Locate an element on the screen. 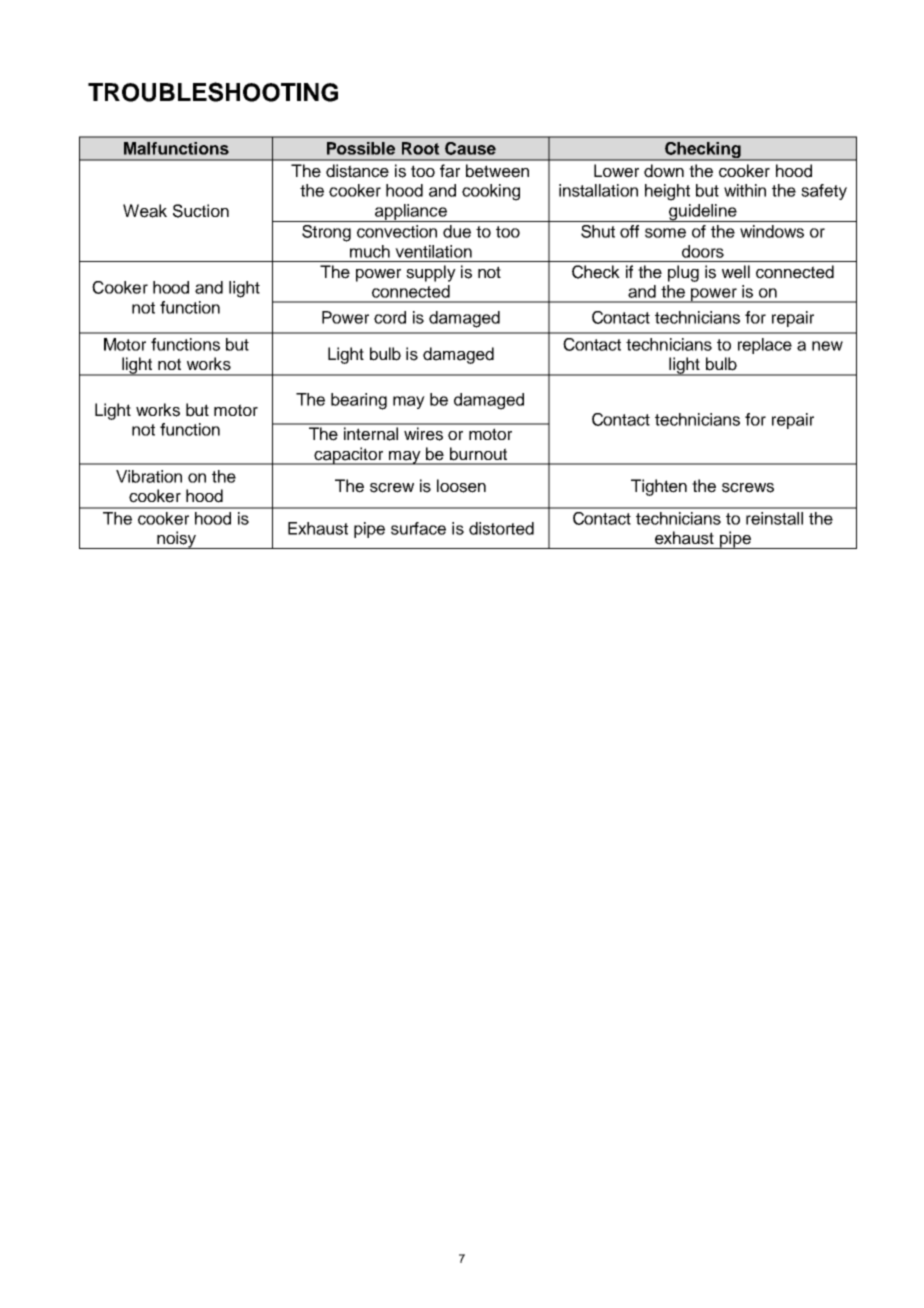 Image resolution: width=924 pixels, height=1308 pixels. replace is located at coordinates (765, 346).
